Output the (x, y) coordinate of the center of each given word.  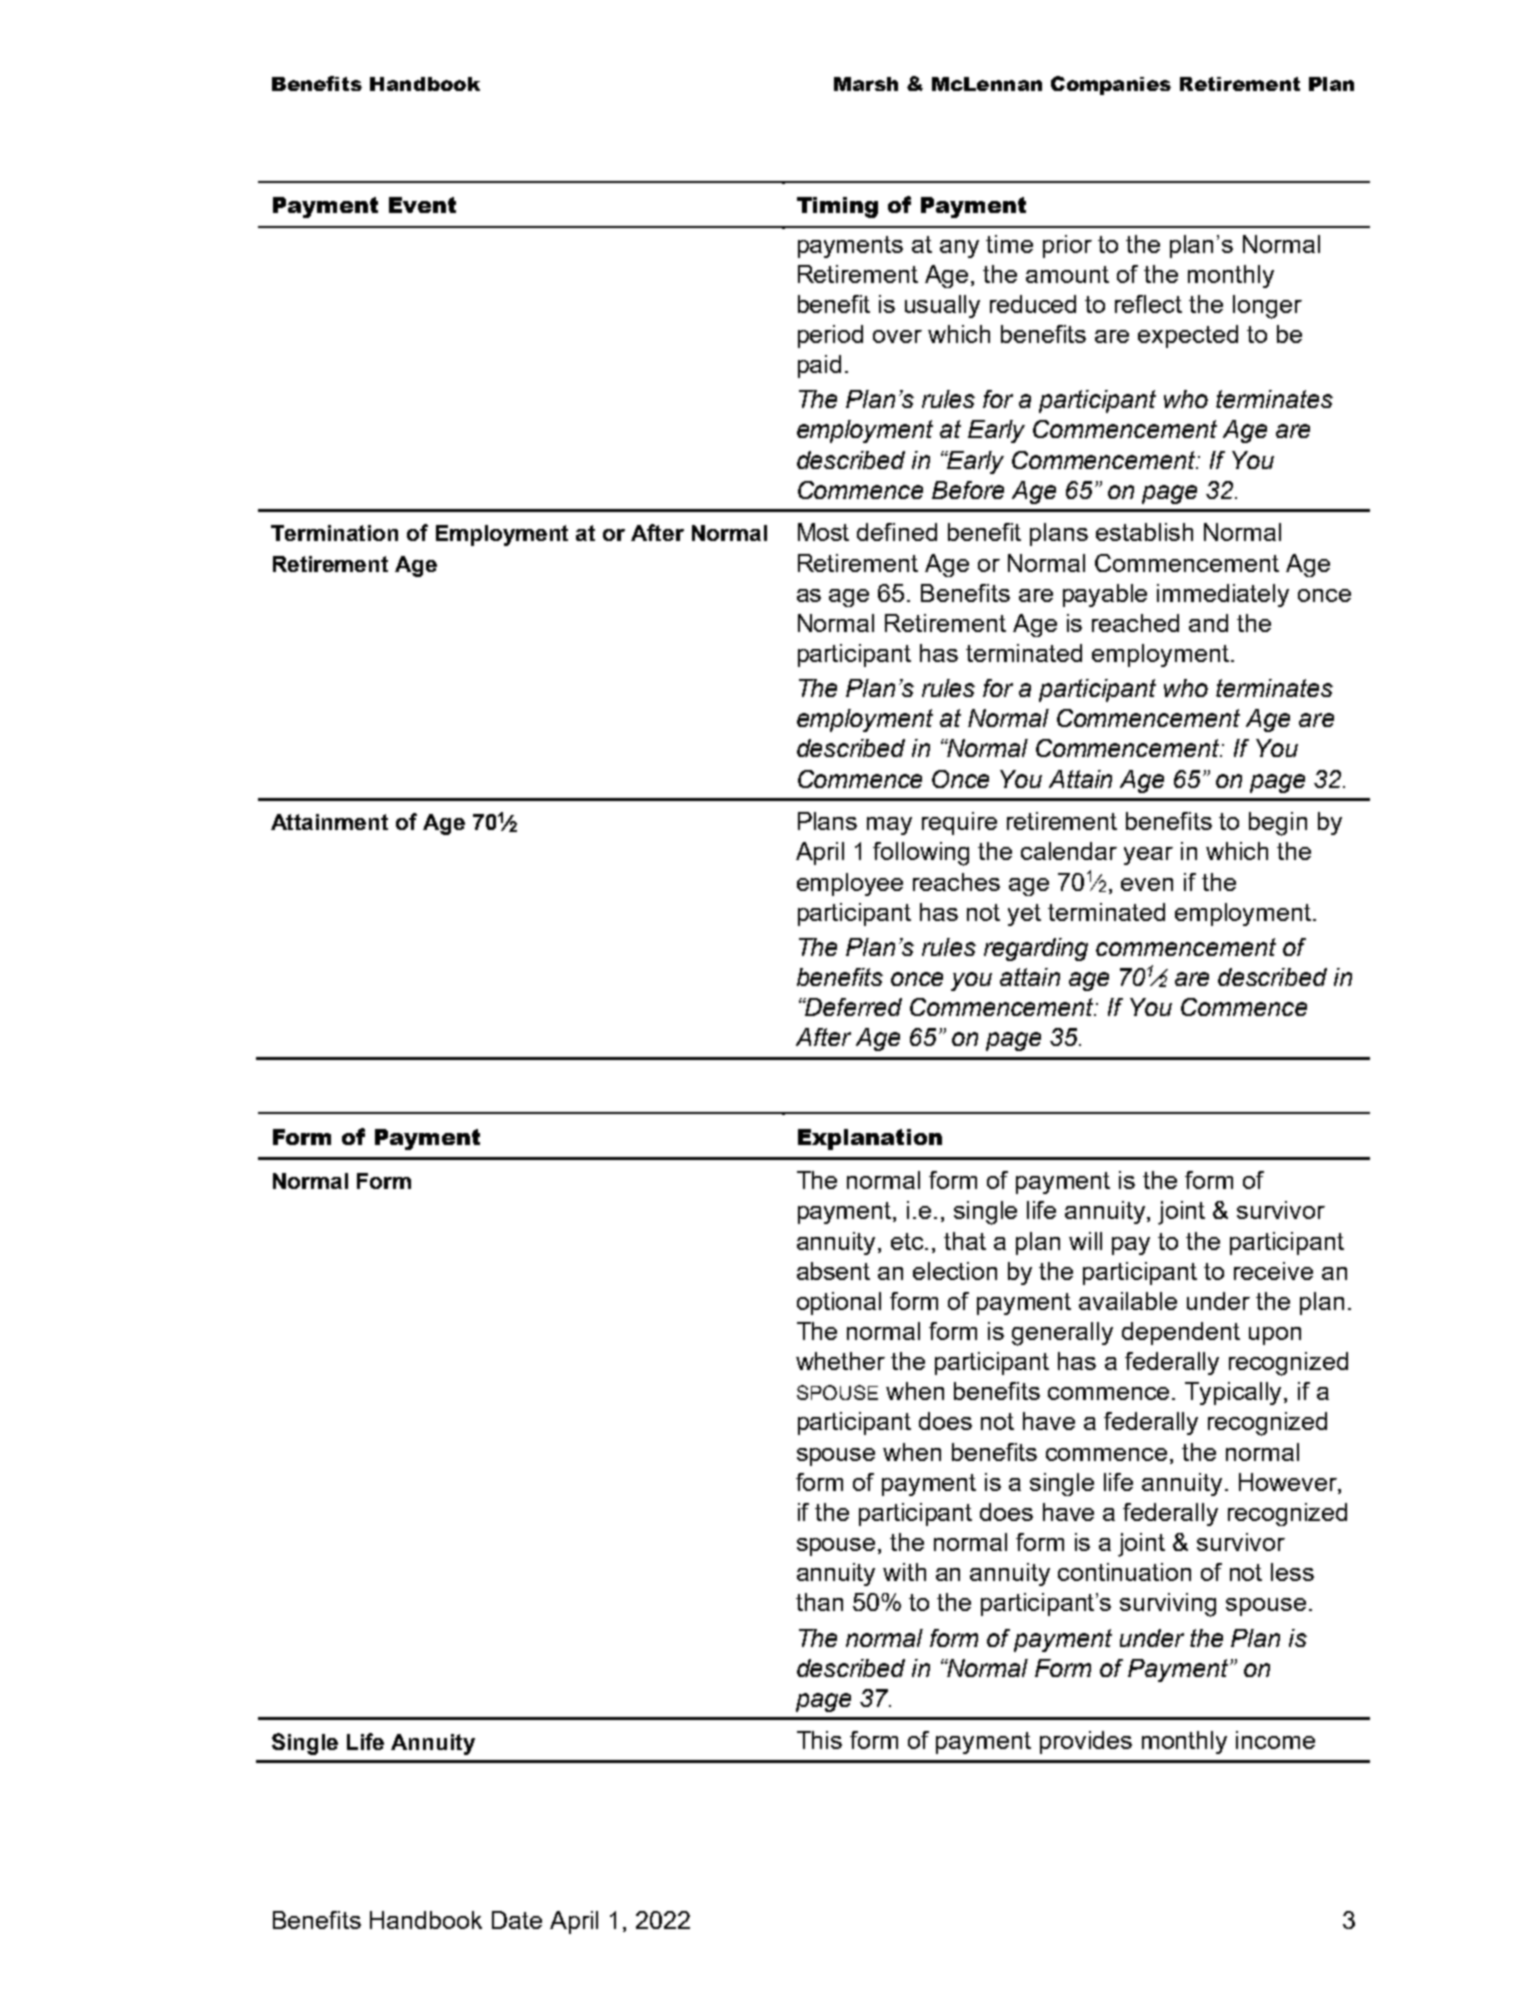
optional (839, 1303)
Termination (334, 533)
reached (1135, 623)
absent (833, 1271)
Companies (1111, 85)
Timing (837, 207)
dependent (1181, 1333)
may (889, 826)
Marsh (866, 84)
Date (517, 1920)
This (819, 1740)
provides (1086, 1742)
